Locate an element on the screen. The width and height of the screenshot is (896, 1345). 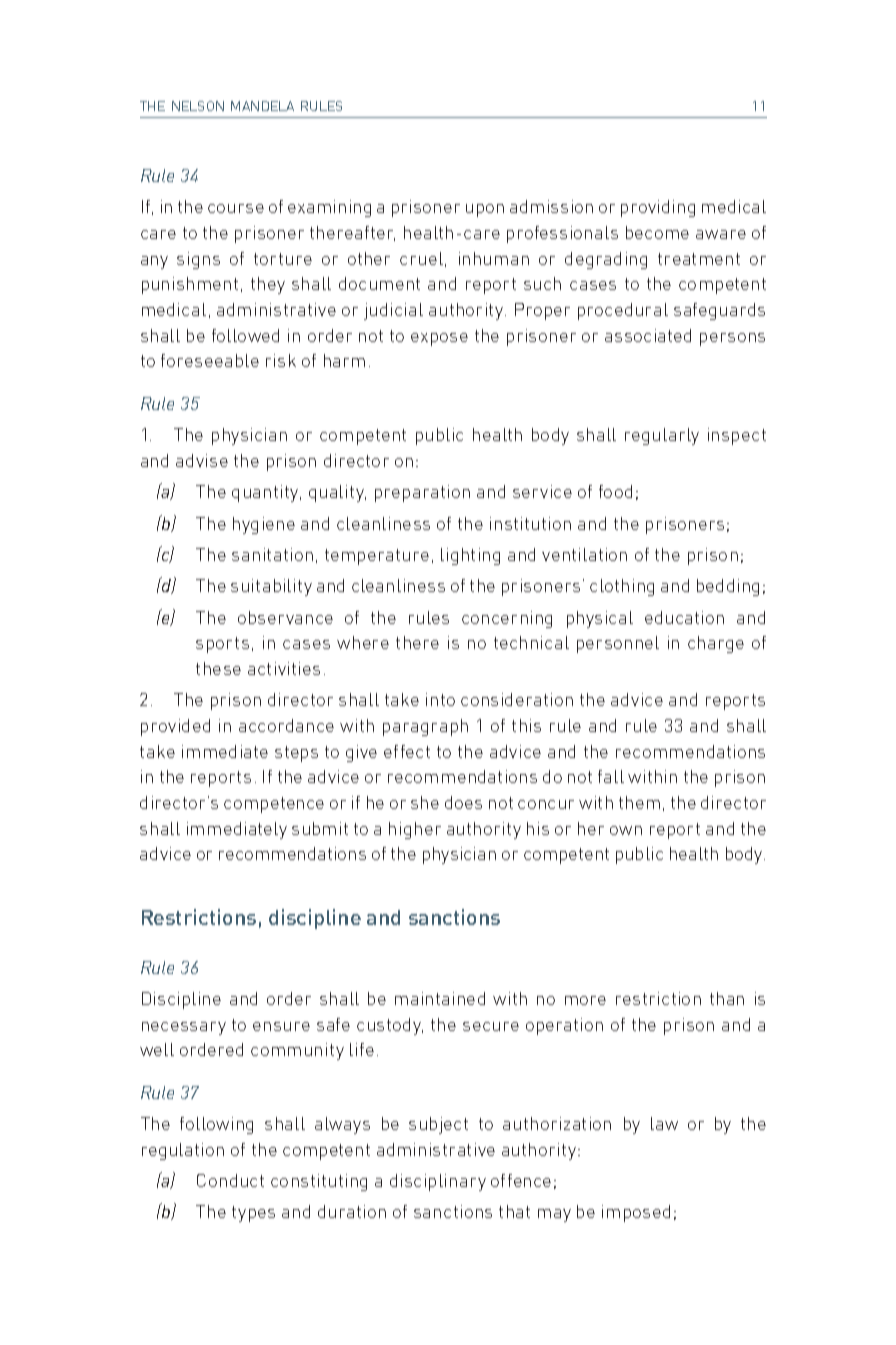
sanitation is located at coordinates (272, 554).
